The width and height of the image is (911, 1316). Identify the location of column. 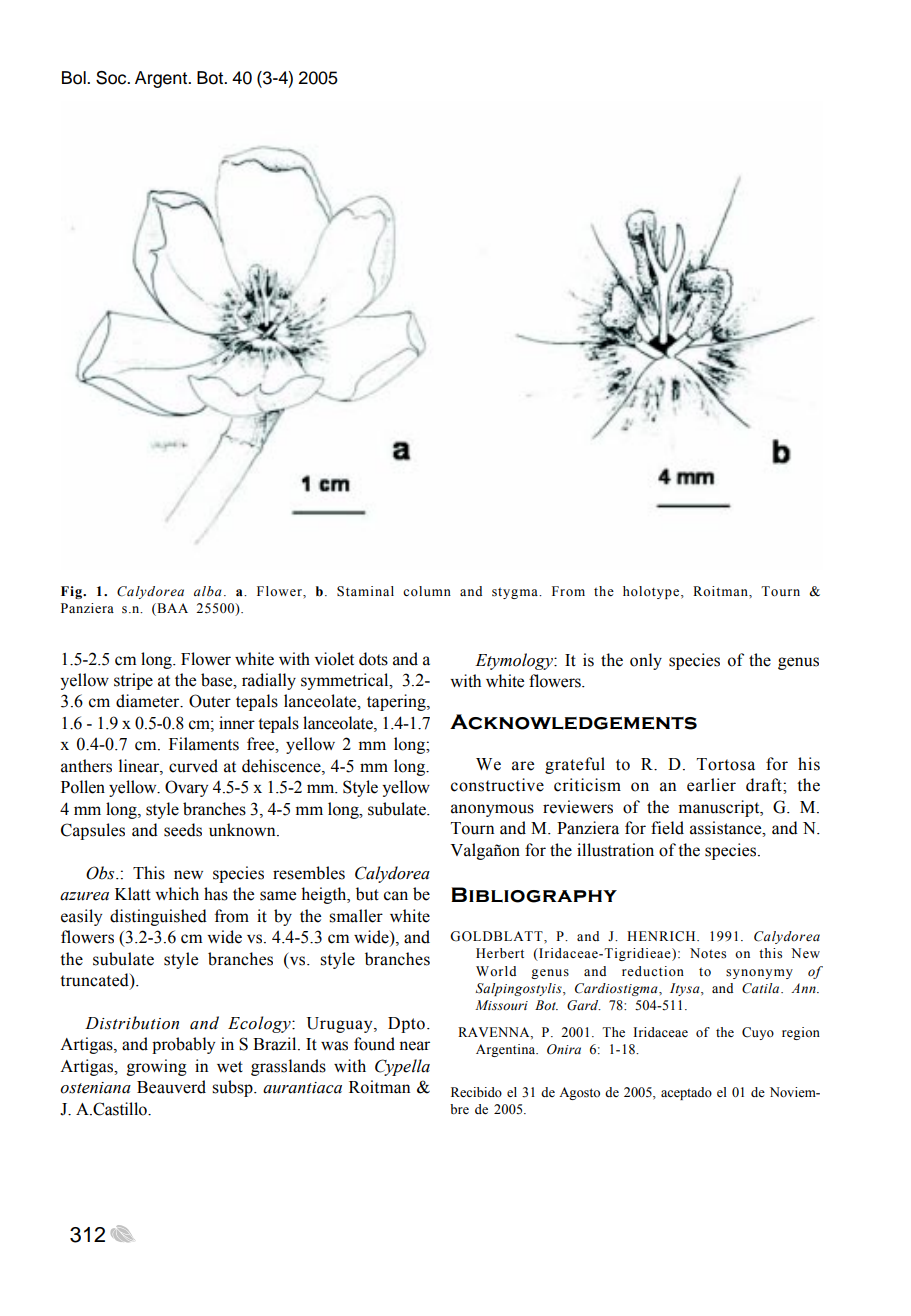
(427, 591).
